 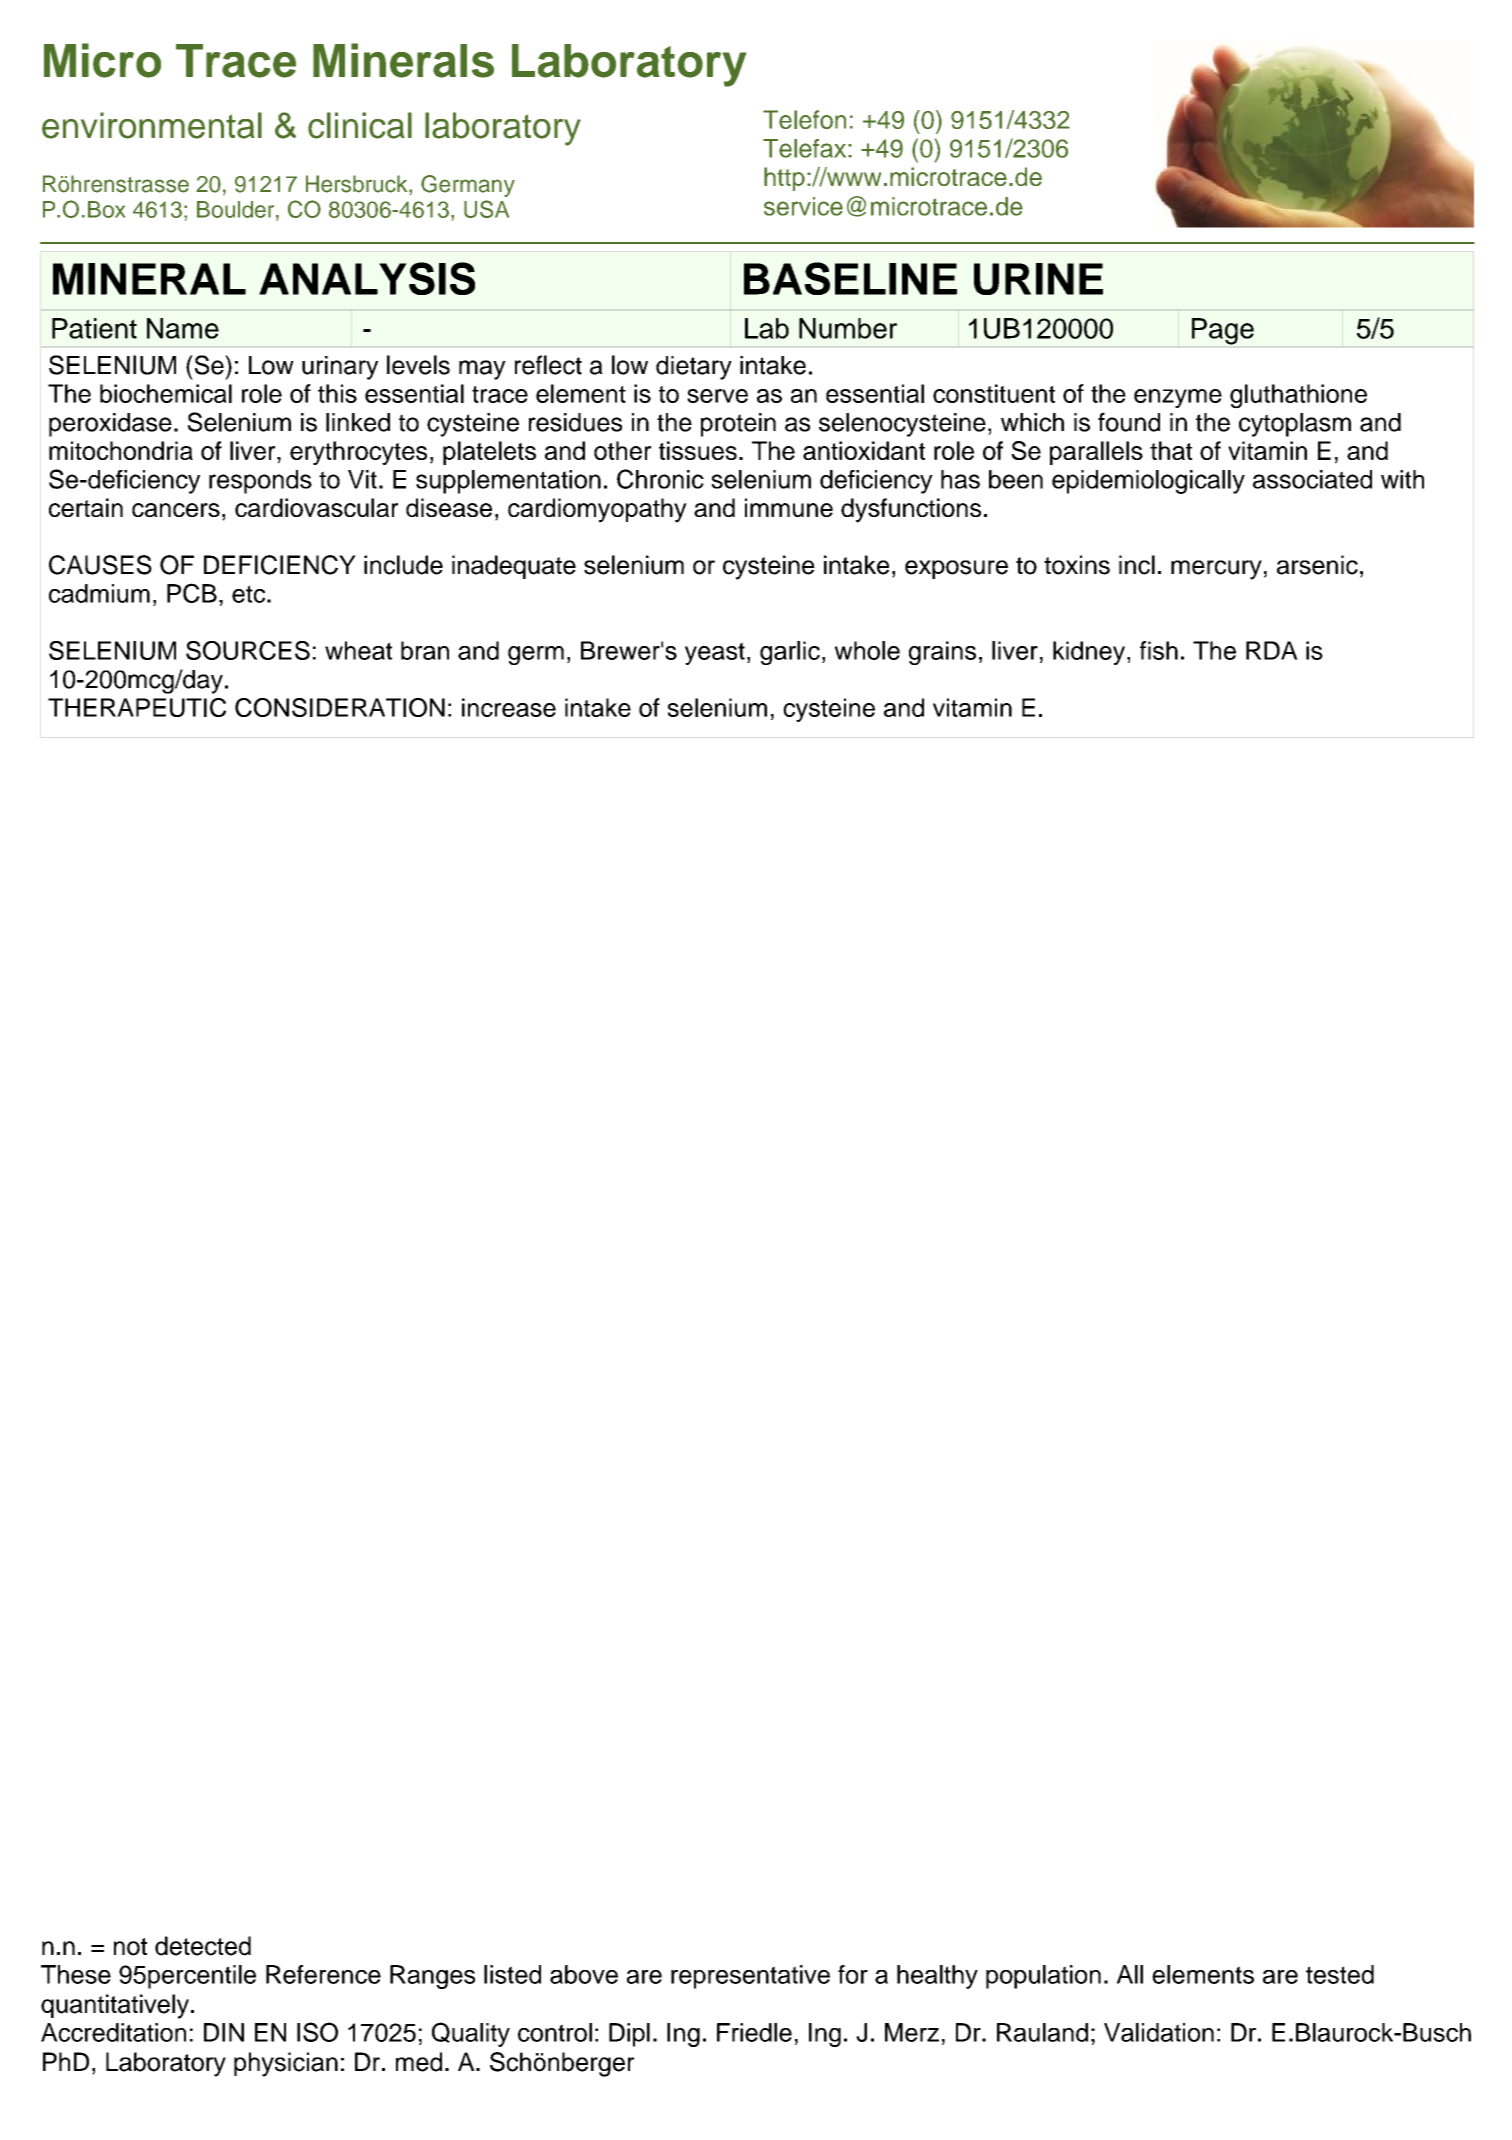 What do you see at coordinates (137, 707) in the image?
I see `THERAPEUTIC` at bounding box center [137, 707].
